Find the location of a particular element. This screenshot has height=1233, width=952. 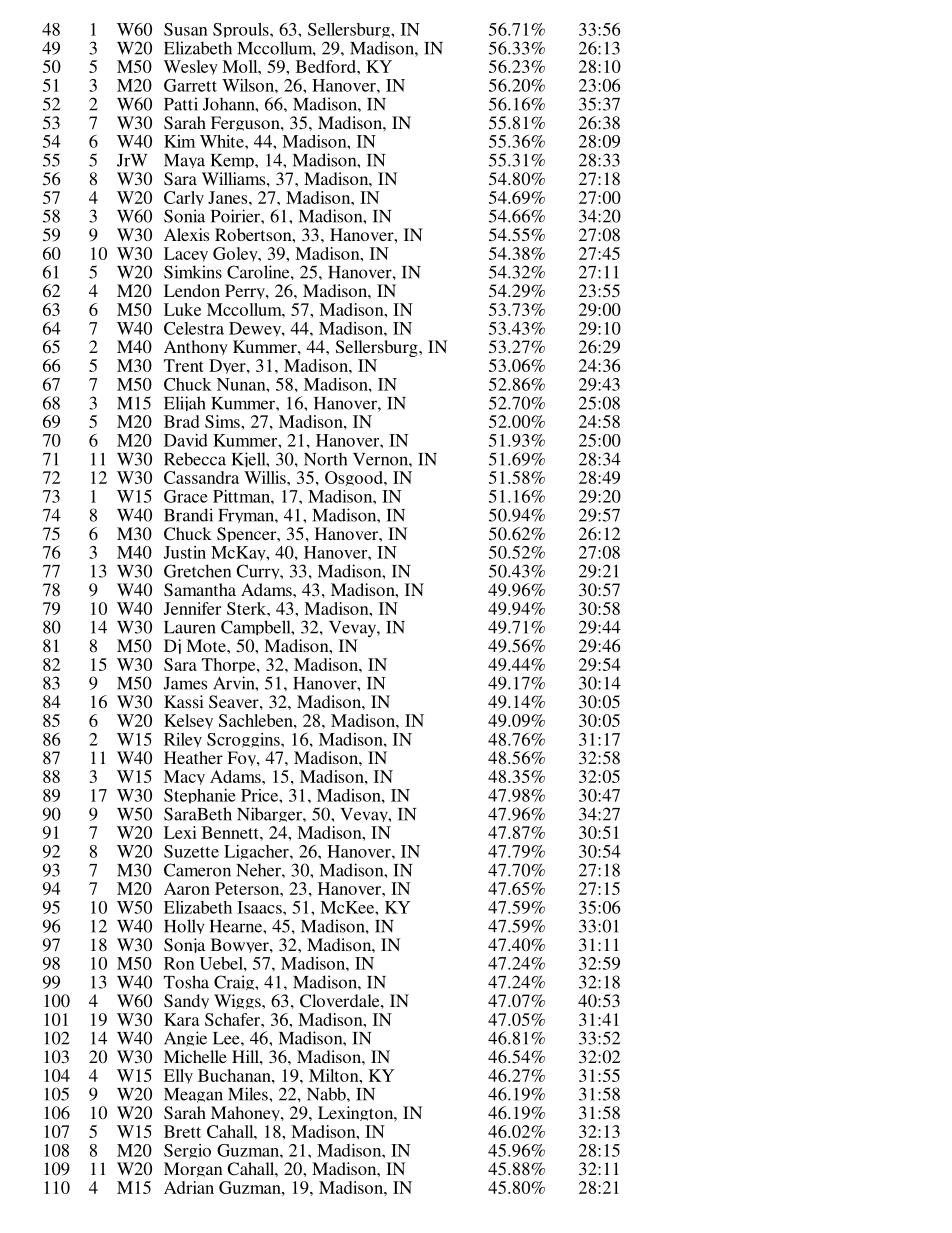

Bedford is located at coordinates (327, 66).
